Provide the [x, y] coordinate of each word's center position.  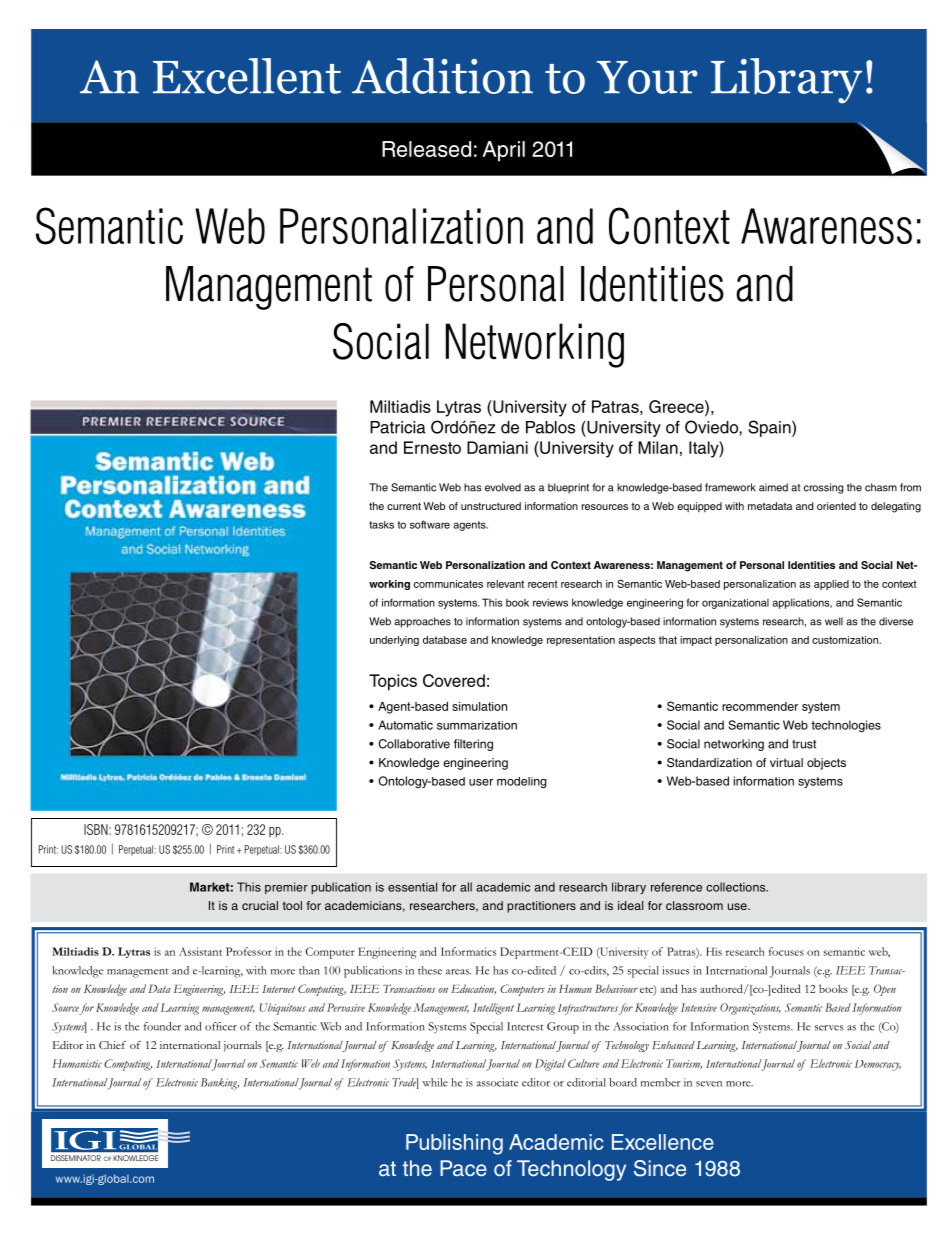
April [503, 151]
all [466, 887]
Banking [220, 1084]
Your [647, 77]
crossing [823, 488]
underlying [394, 641]
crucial [260, 905]
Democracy [878, 1065]
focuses [786, 951]
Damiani [497, 447]
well [834, 621]
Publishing [454, 1144]
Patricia [398, 427]
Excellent [247, 76]
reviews [550, 602]
